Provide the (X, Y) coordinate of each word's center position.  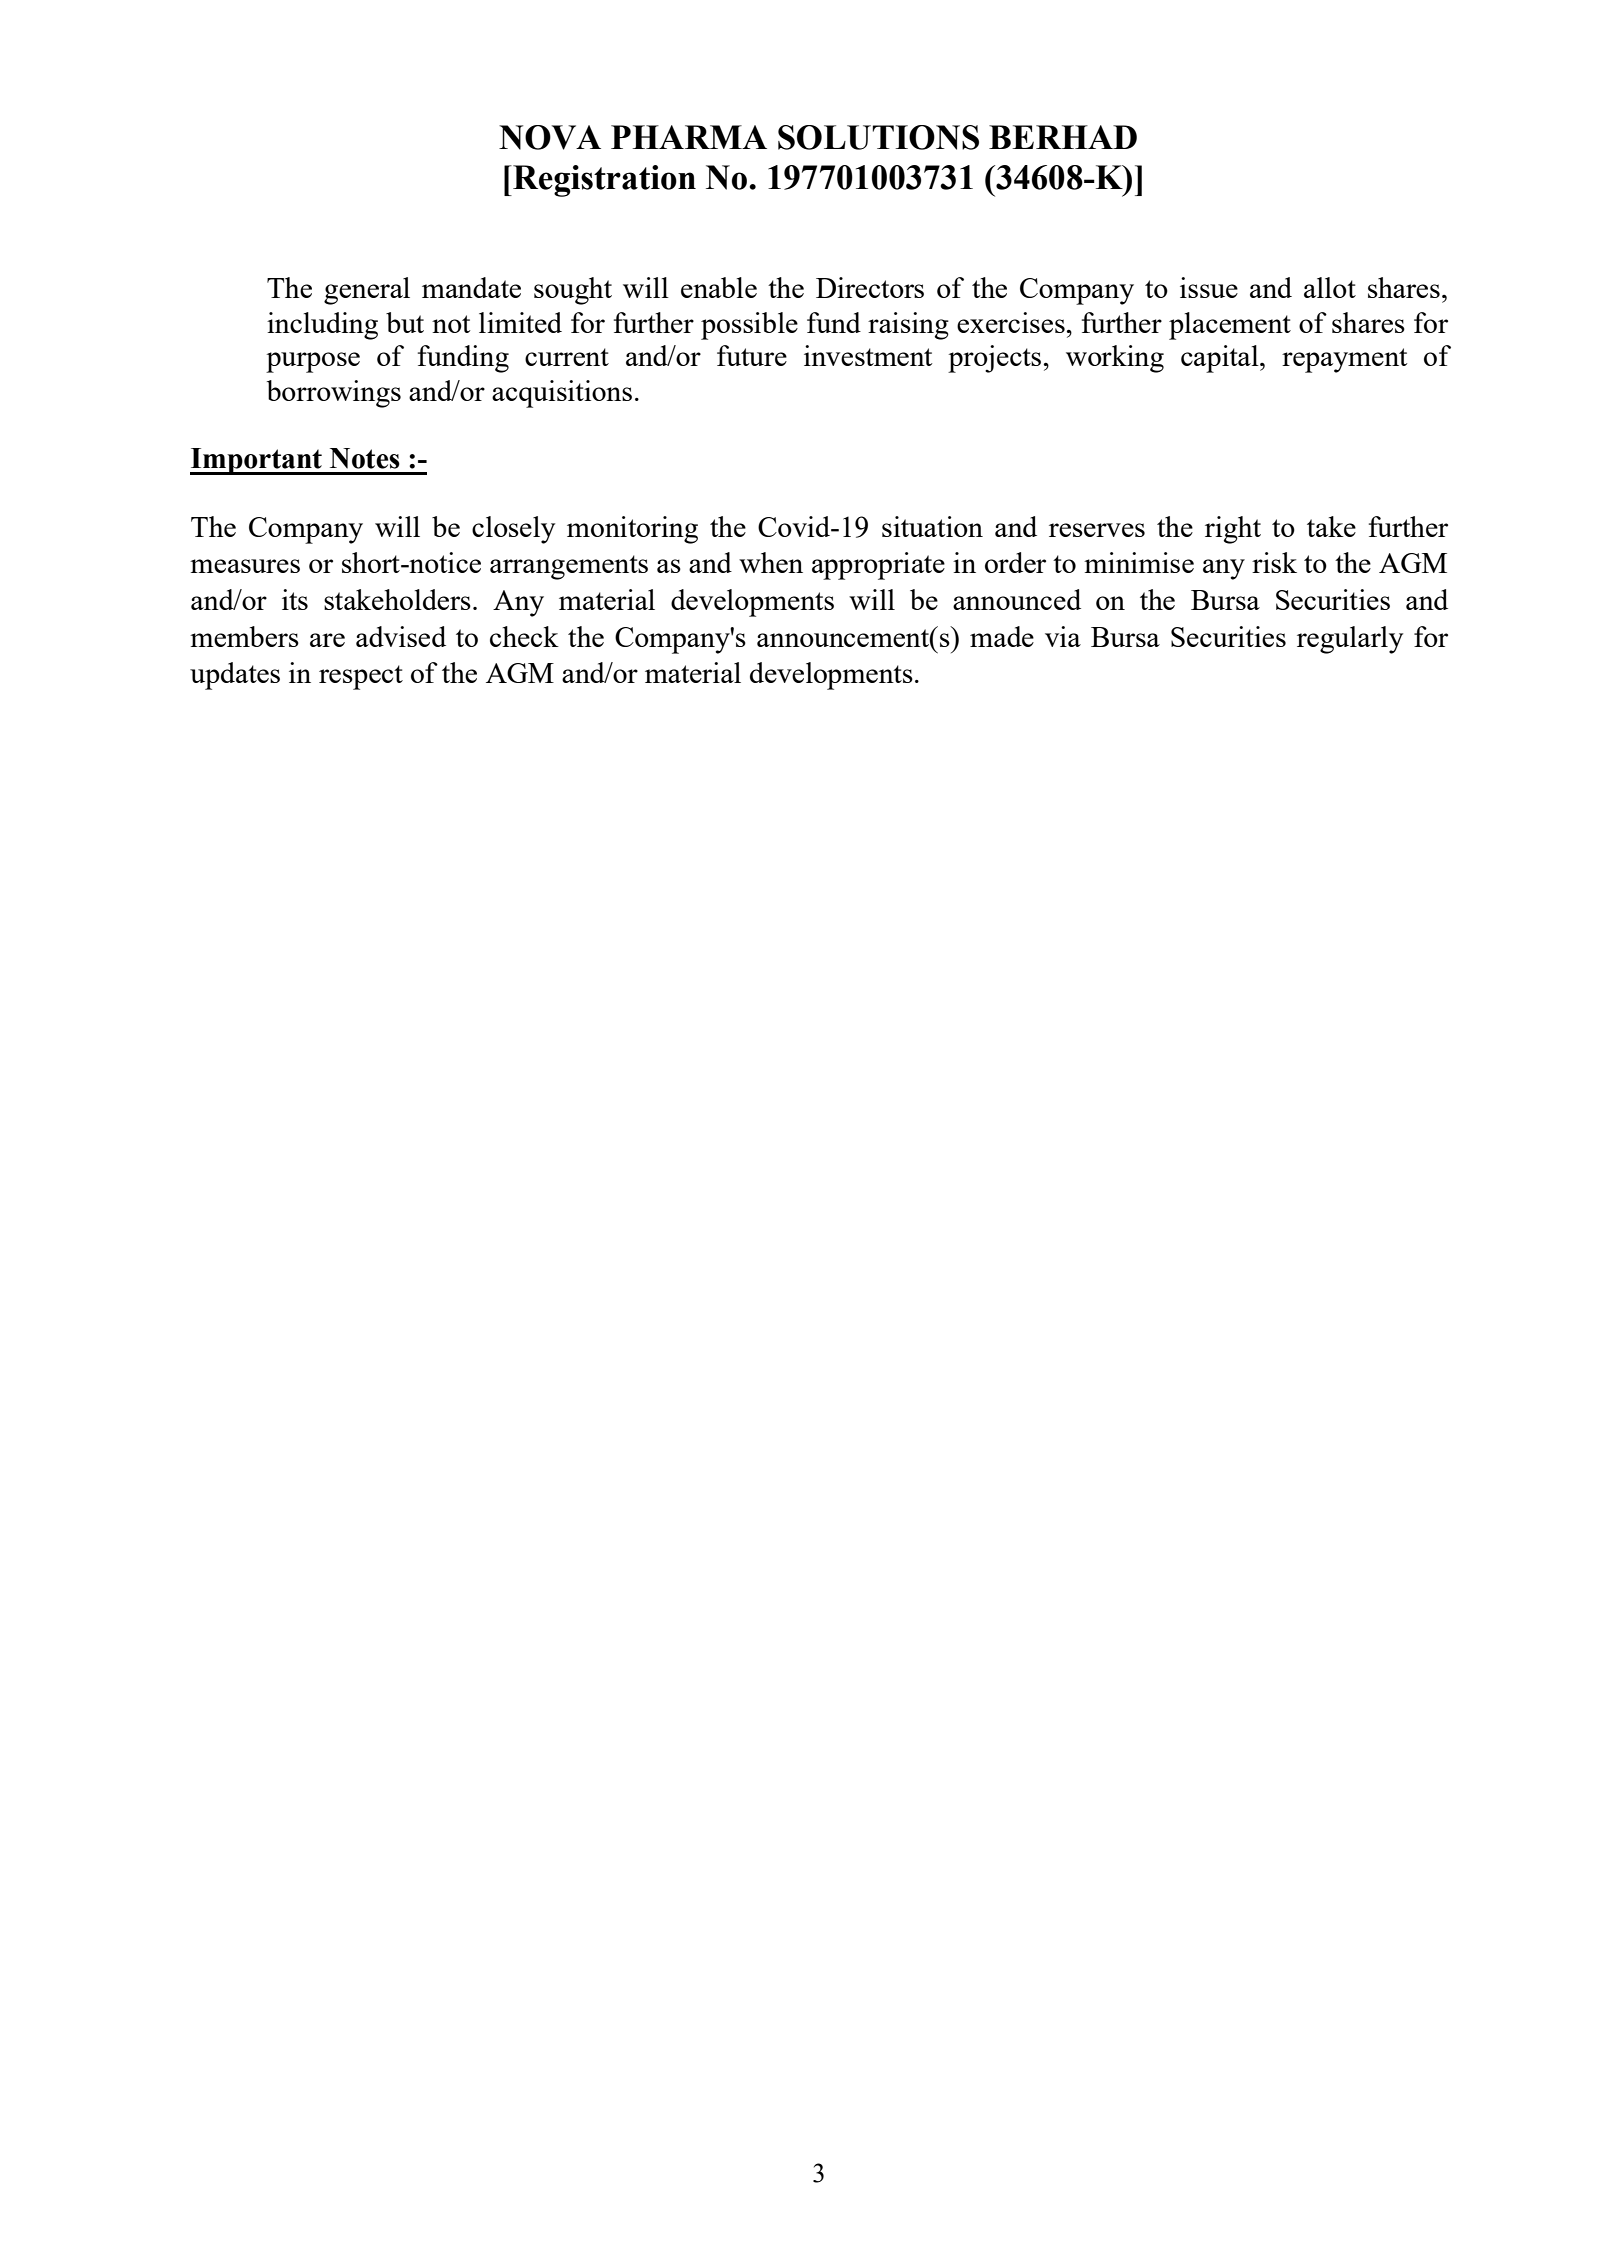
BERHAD (1063, 137)
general (367, 291)
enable (719, 287)
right (1233, 530)
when (771, 562)
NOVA (550, 137)
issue (1209, 287)
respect (361, 677)
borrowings (334, 394)
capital (1221, 359)
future (752, 355)
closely (513, 530)
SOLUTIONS (878, 137)
